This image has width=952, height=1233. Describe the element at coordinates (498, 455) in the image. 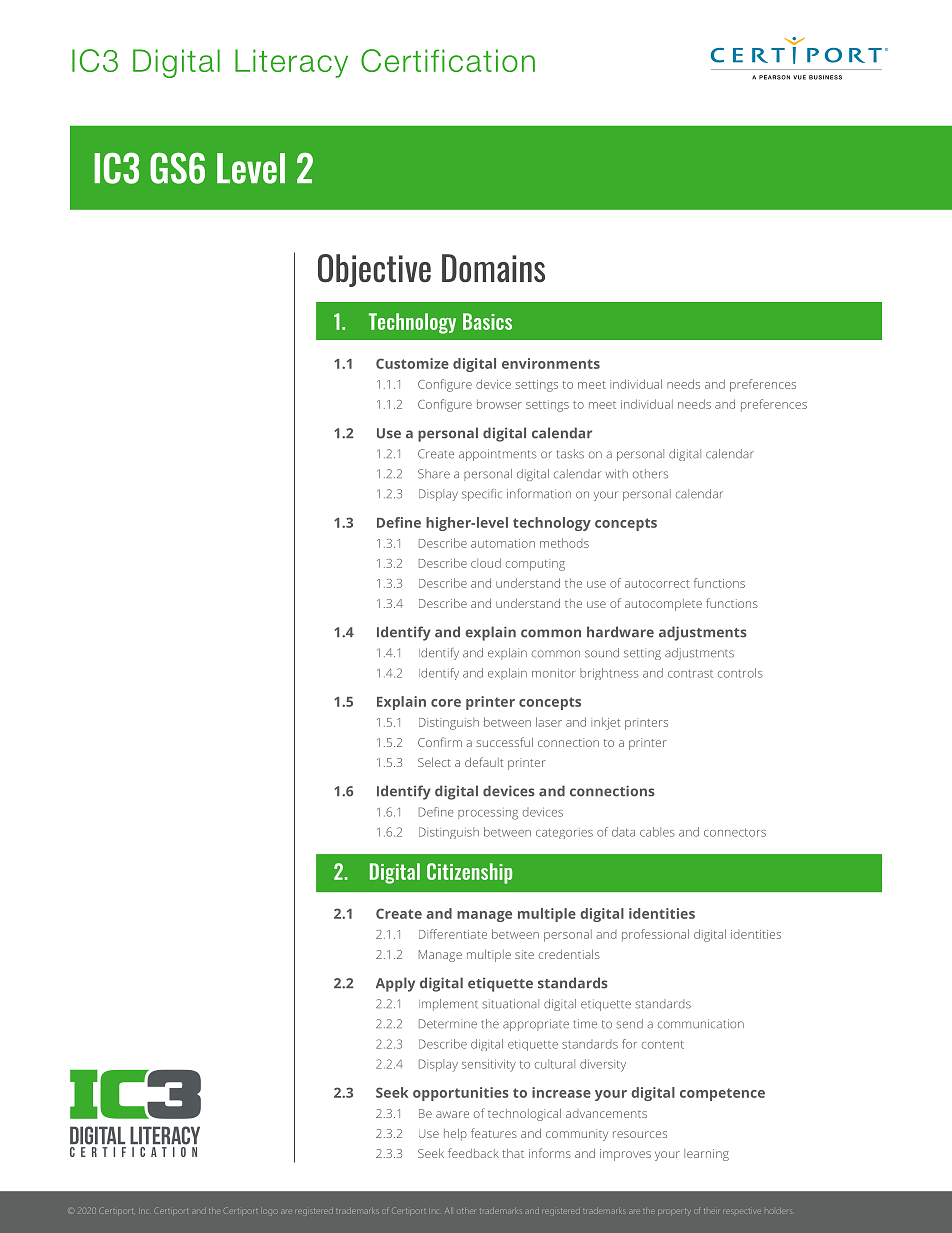

I see `appointments` at that location.
